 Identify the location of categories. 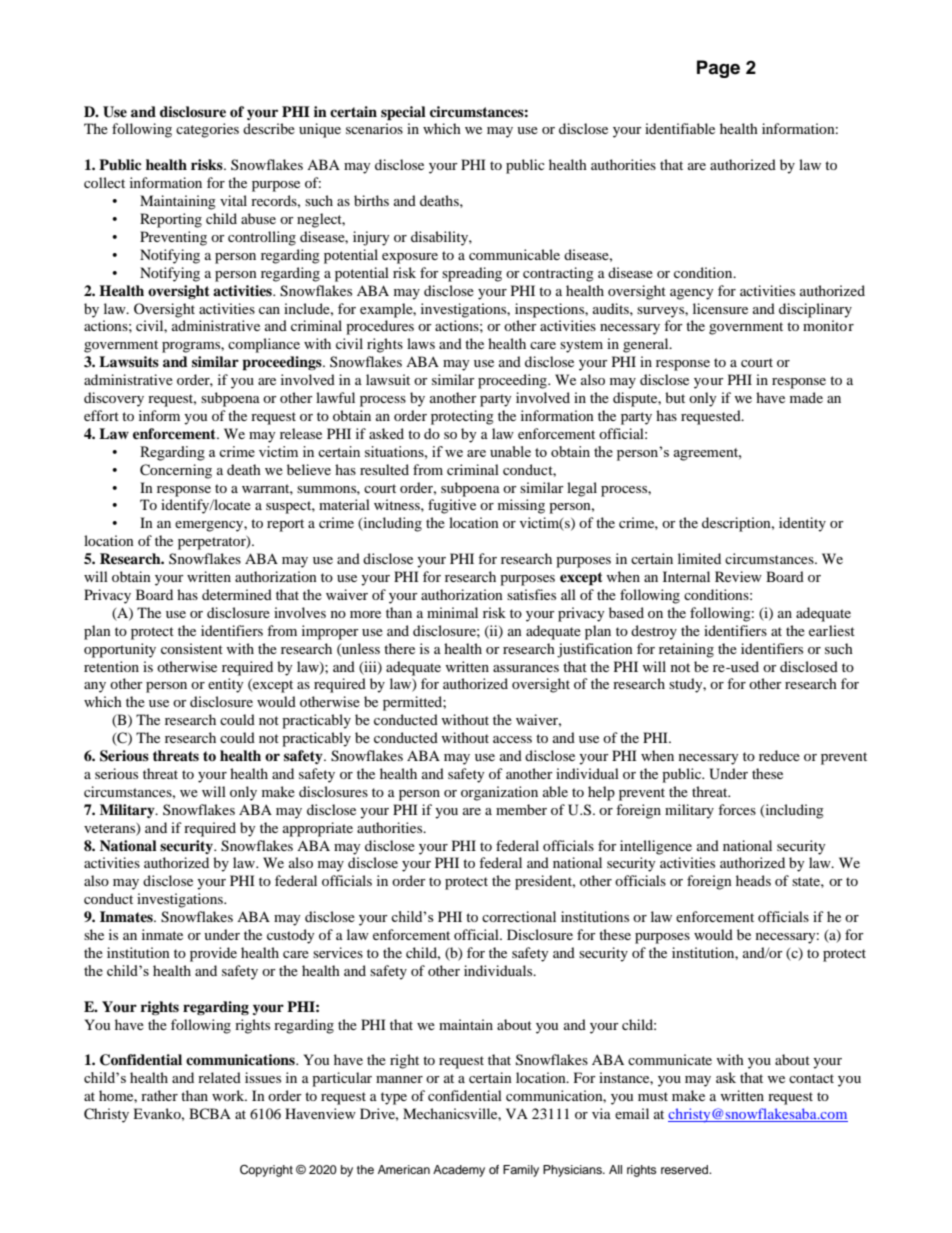
(207, 130).
